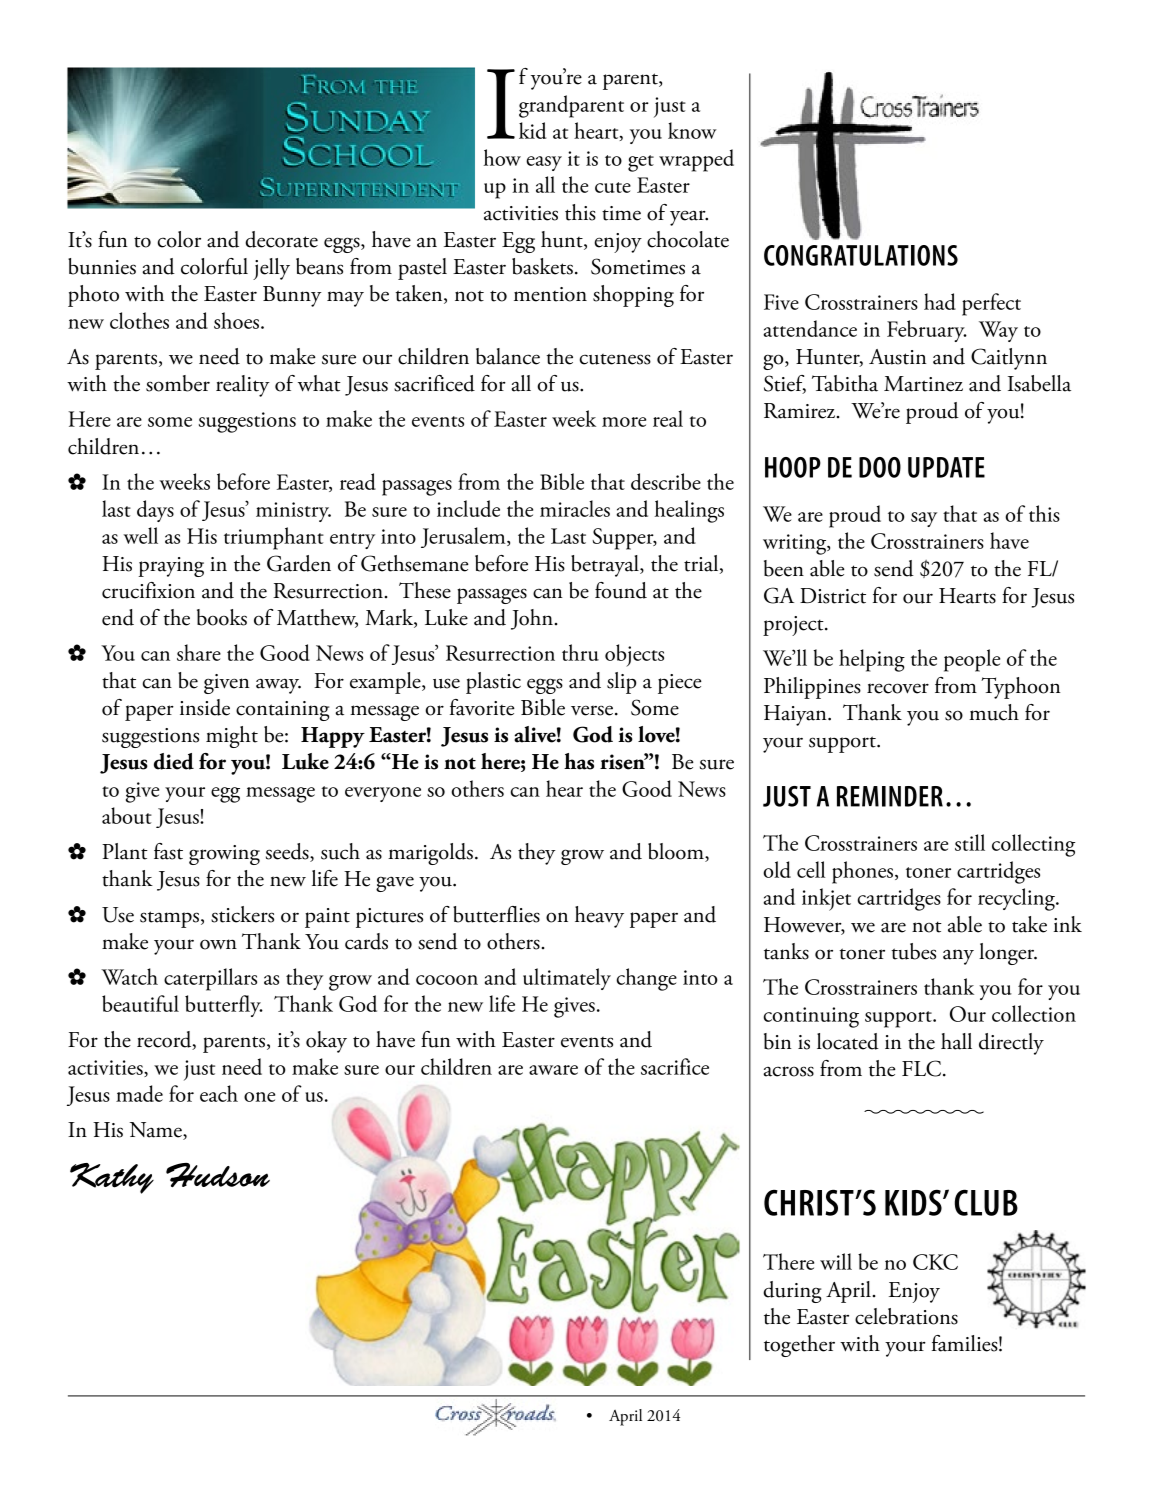  What do you see at coordinates (861, 255) in the document?
I see `CONGRATULATIONS` at bounding box center [861, 255].
